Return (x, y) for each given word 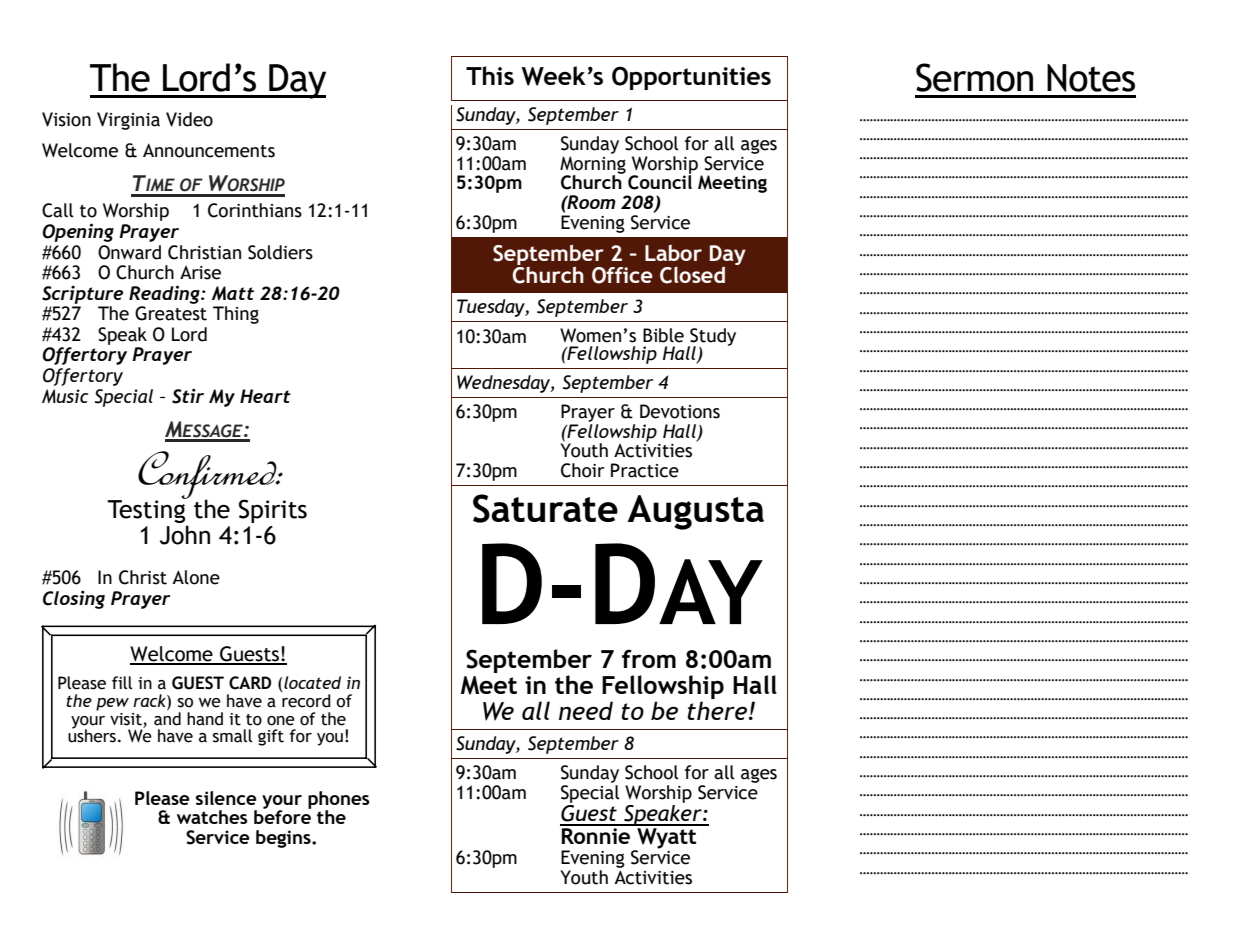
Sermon (974, 77)
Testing (147, 512)
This (490, 75)
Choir (582, 470)
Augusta (696, 512)
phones (339, 801)
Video (189, 119)
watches (212, 817)
